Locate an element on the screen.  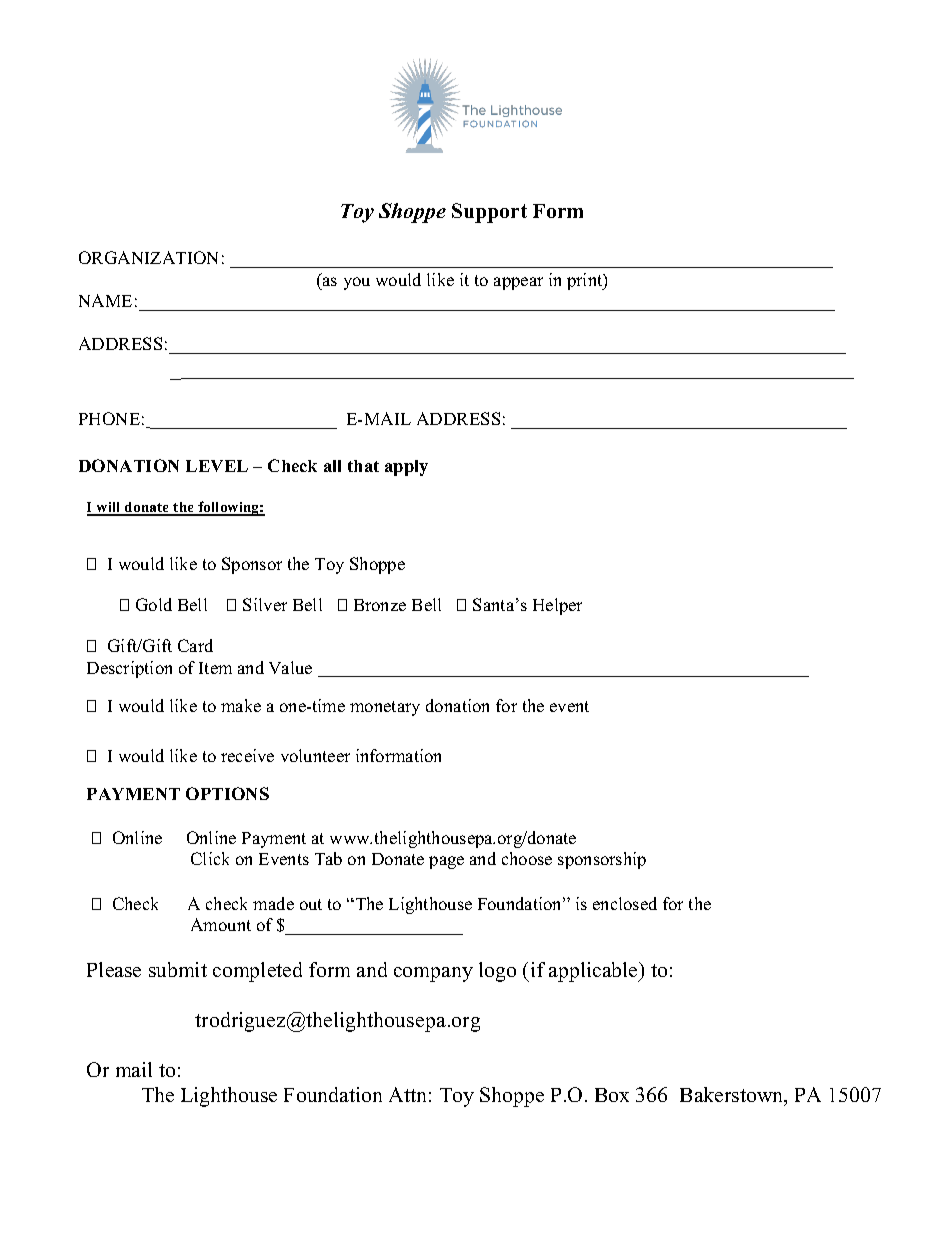
Bronze is located at coordinates (380, 605).
